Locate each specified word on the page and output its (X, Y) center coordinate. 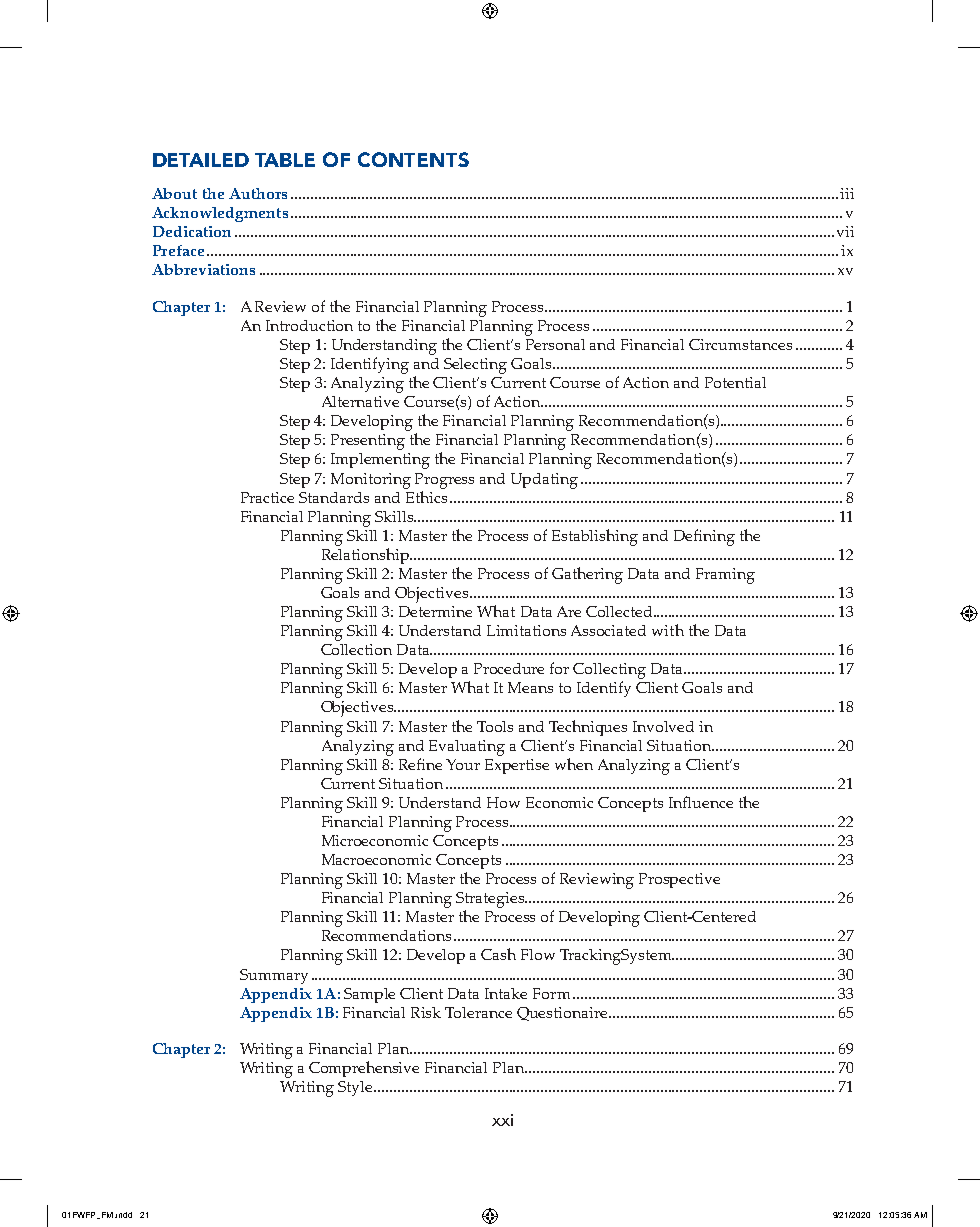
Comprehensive (364, 1069)
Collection (356, 649)
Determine (435, 611)
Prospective (679, 880)
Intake (506, 993)
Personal (555, 344)
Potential (735, 382)
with (668, 630)
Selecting (475, 366)
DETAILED (201, 160)
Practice (267, 497)
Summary (274, 976)
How (503, 802)
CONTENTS (413, 159)
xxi (502, 1120)
